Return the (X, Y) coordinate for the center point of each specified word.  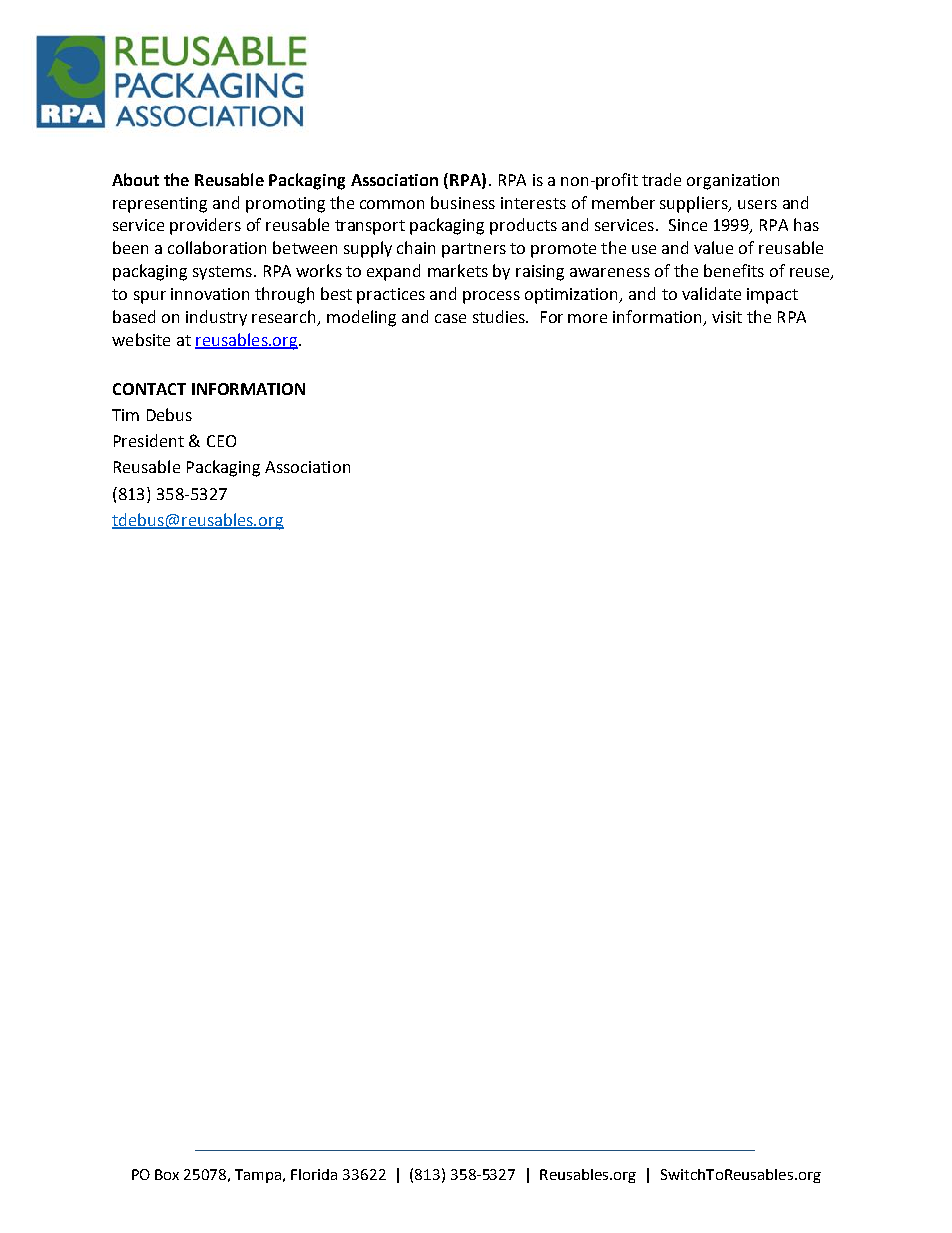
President (149, 440)
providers (205, 226)
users (757, 204)
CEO (221, 441)
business (463, 202)
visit (727, 317)
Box (167, 1174)
